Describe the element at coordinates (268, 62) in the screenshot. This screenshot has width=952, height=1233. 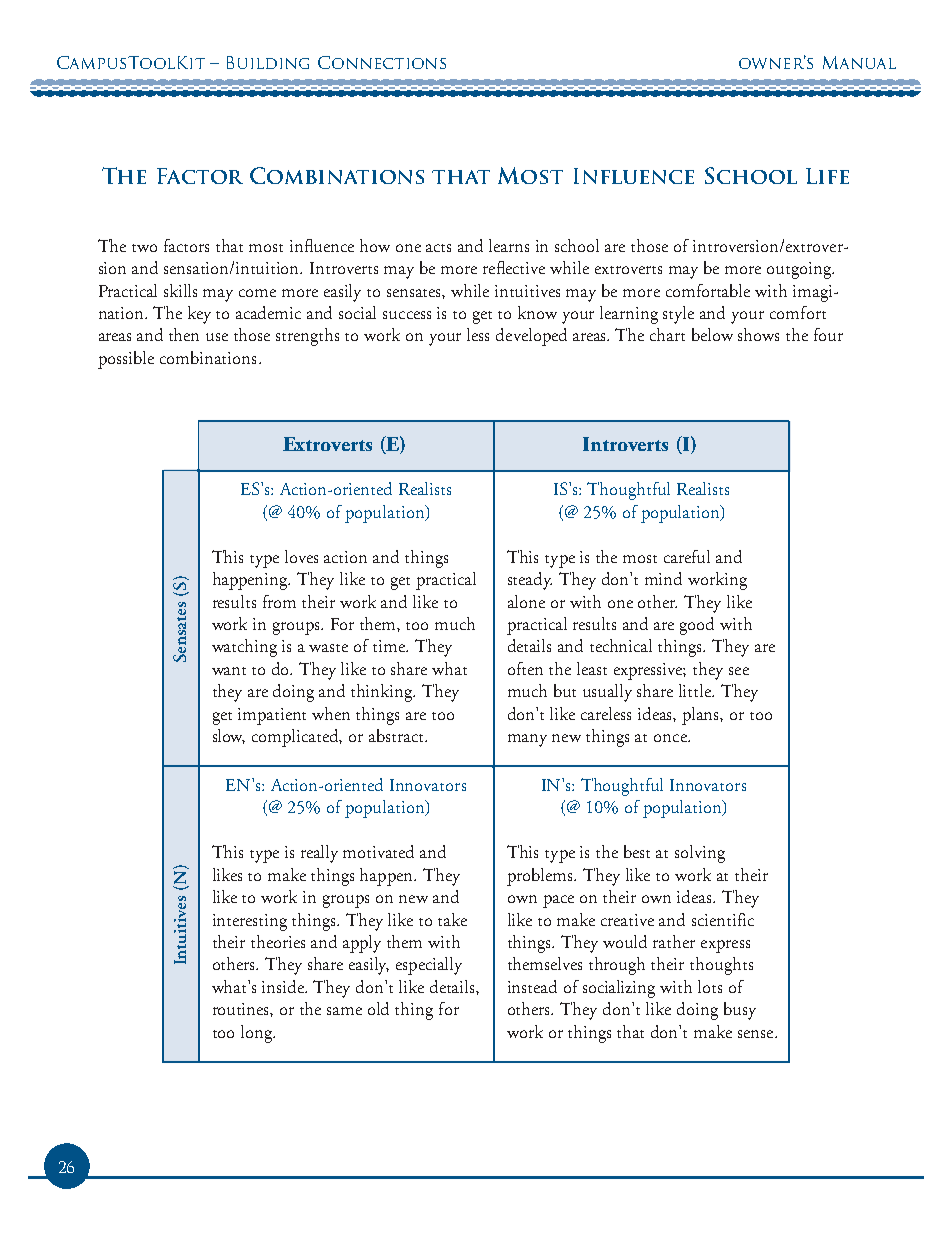
I see `Building` at that location.
